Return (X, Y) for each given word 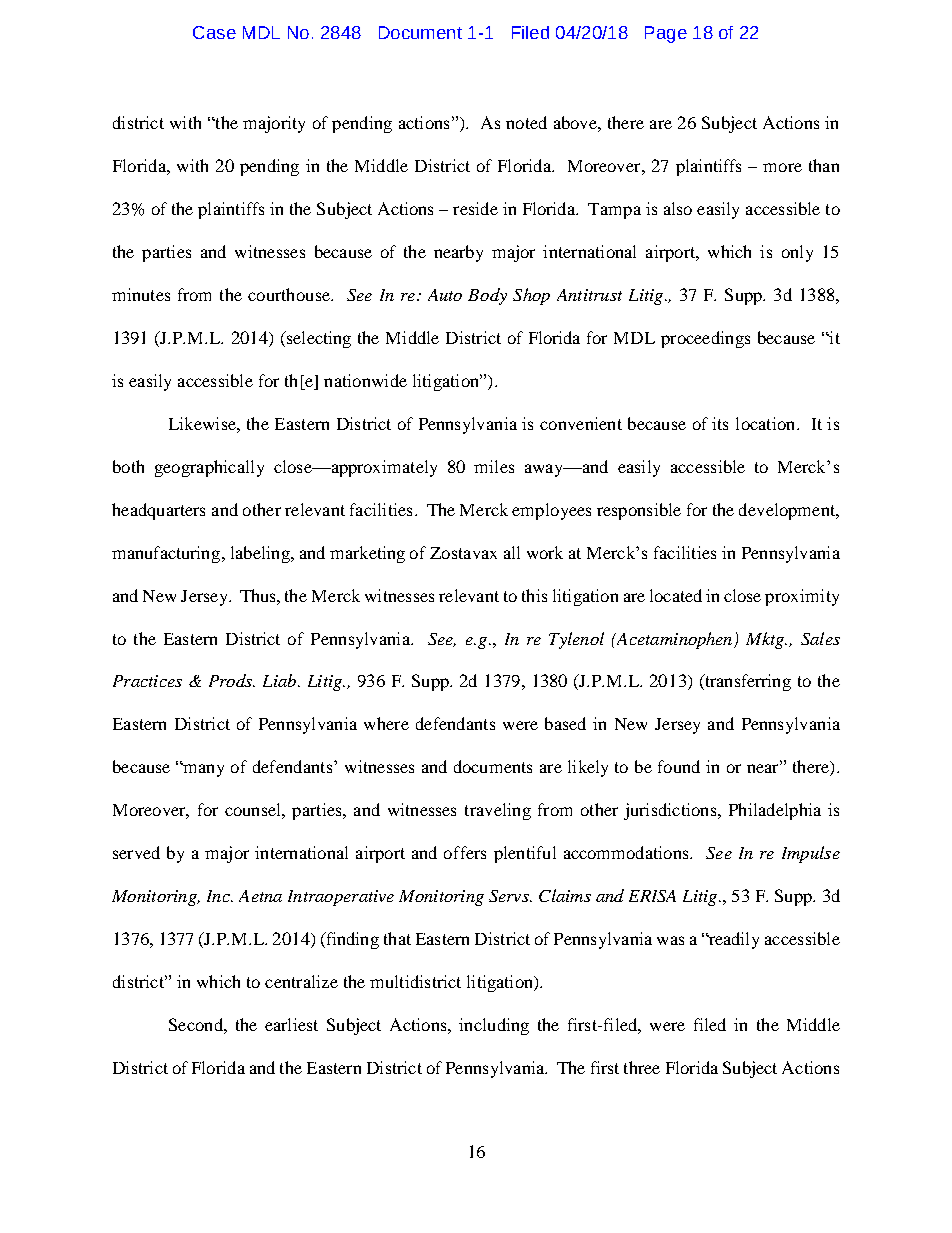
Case (214, 32)
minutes (141, 294)
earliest (291, 1024)
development (788, 511)
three (642, 1067)
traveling (498, 811)
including (494, 1026)
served (136, 852)
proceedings (705, 339)
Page (666, 34)
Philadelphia (775, 811)
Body (487, 296)
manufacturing (167, 554)
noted (526, 122)
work (545, 552)
